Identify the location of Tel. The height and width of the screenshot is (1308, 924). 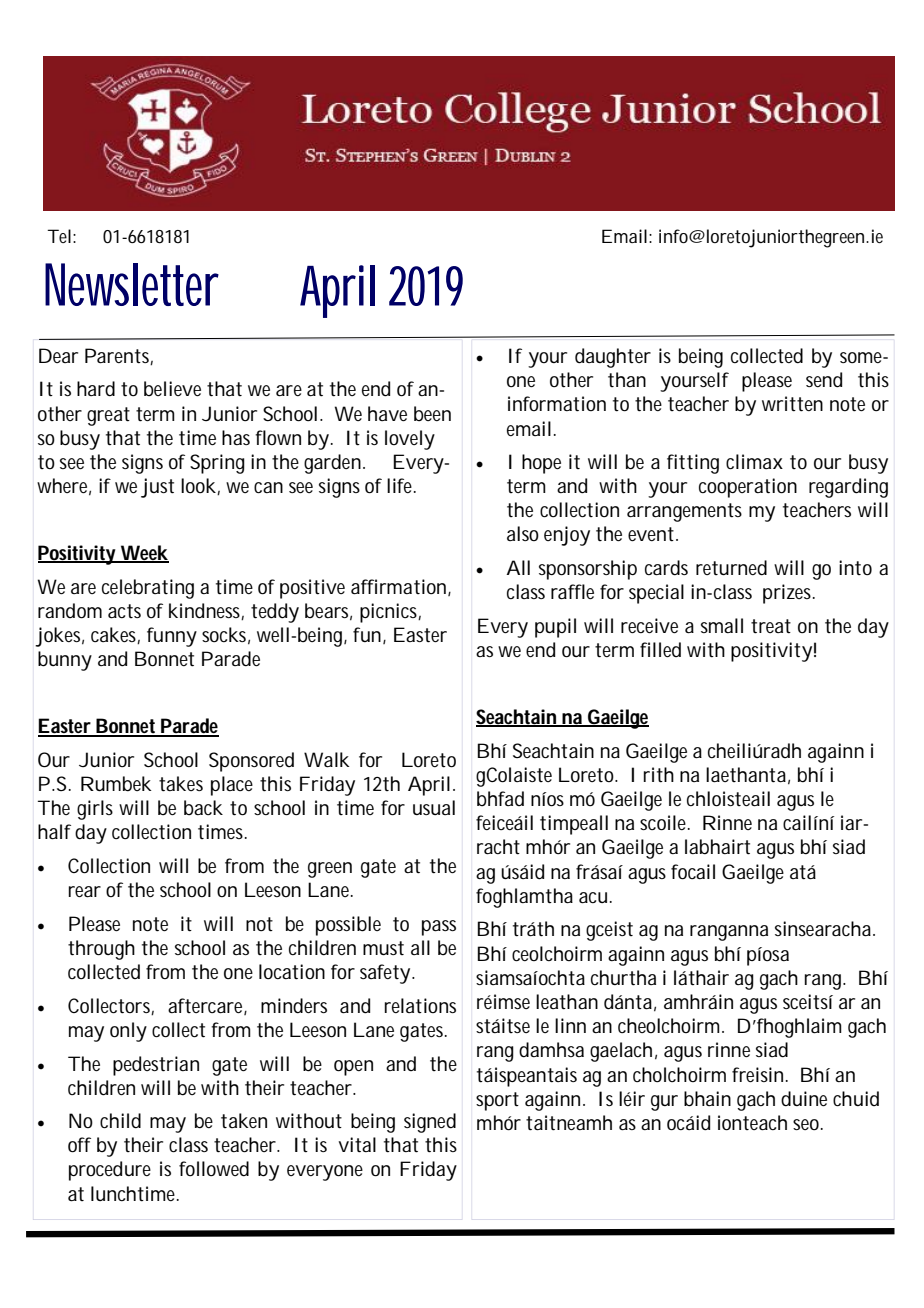
(59, 236).
